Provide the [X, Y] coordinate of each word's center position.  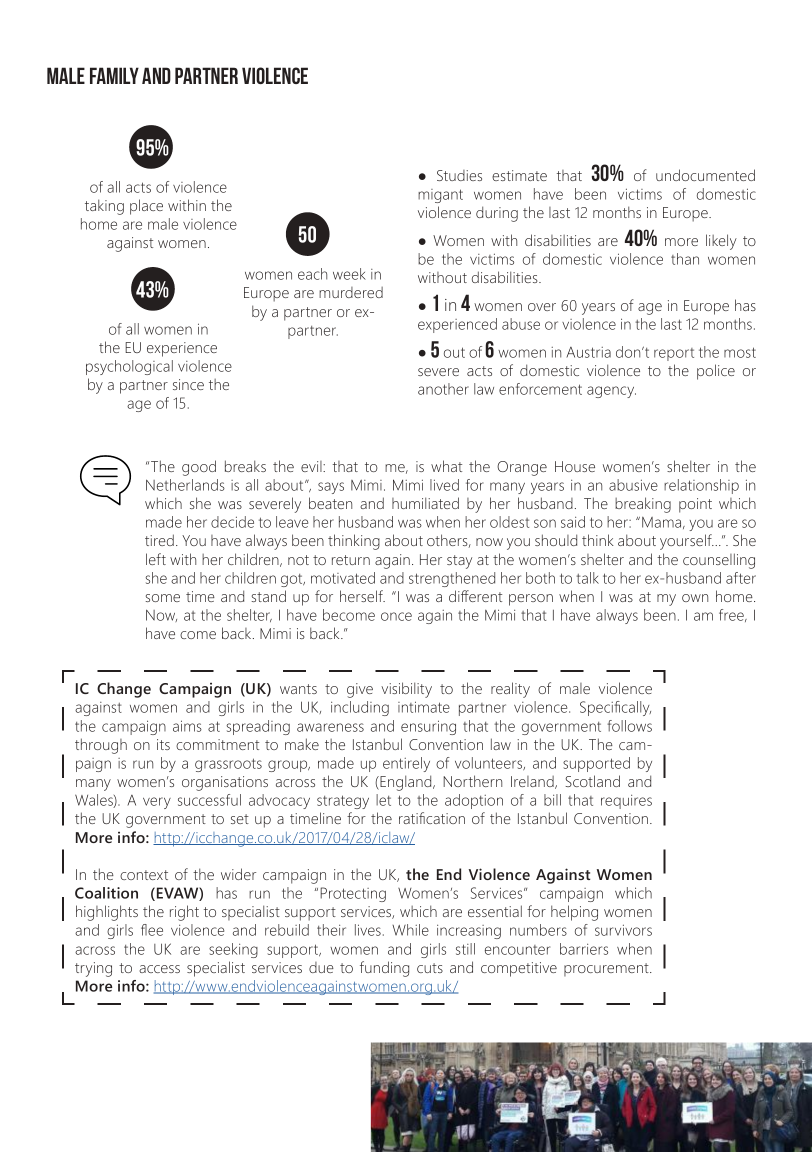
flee [152, 930]
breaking [643, 505]
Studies [459, 175]
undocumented [705, 175]
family [114, 75]
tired [159, 540]
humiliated [425, 503]
